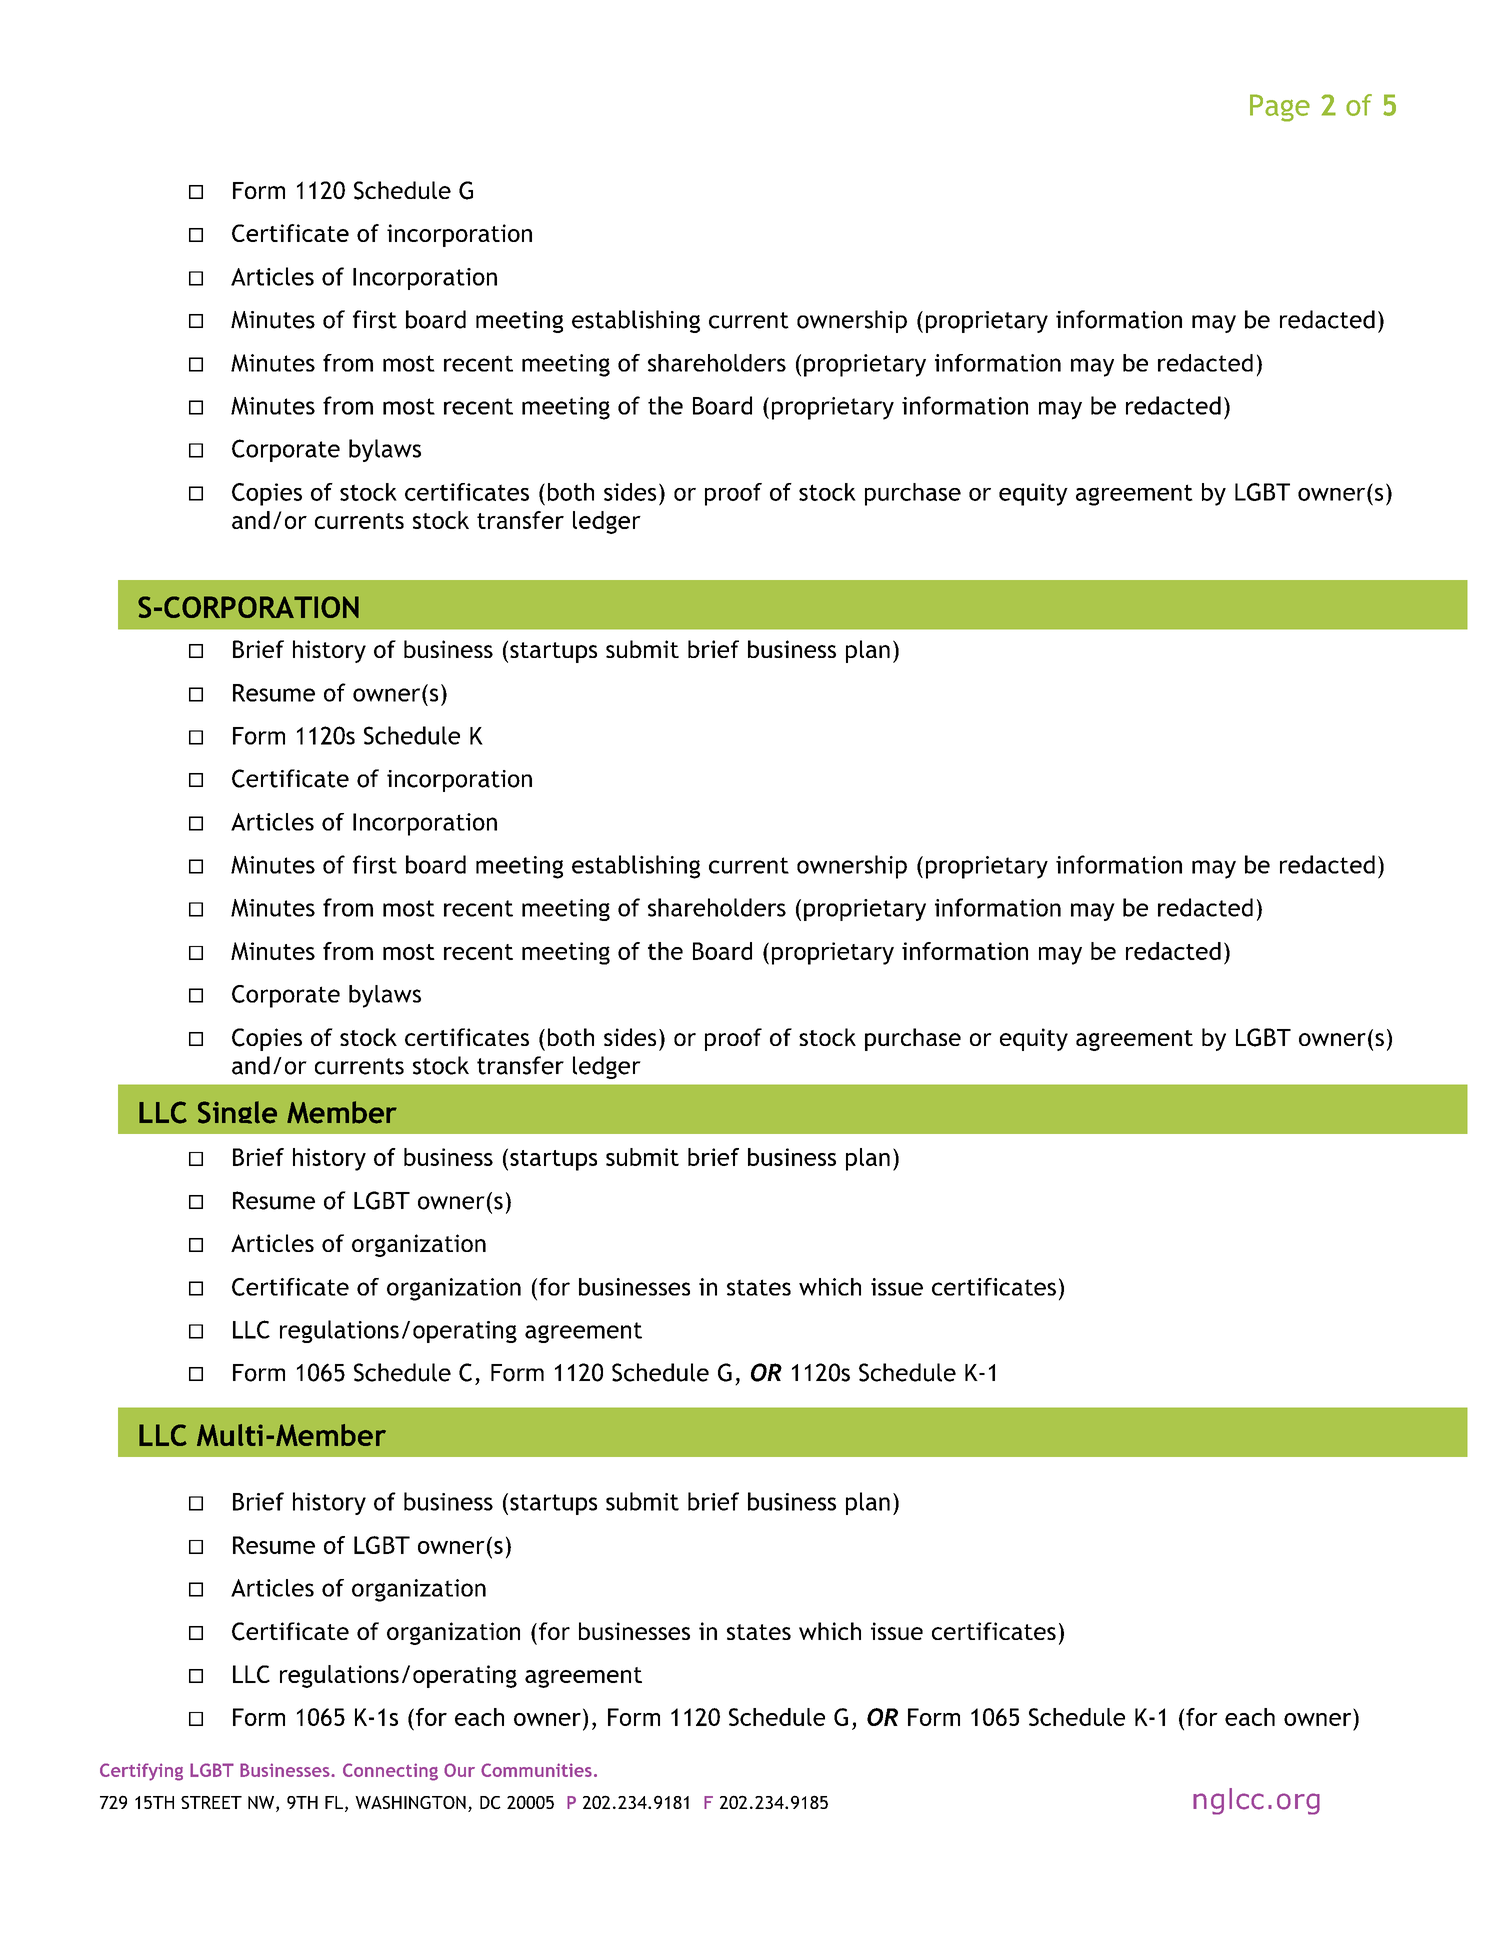 The image size is (1497, 1937). I want to click on Our, so click(459, 1770).
